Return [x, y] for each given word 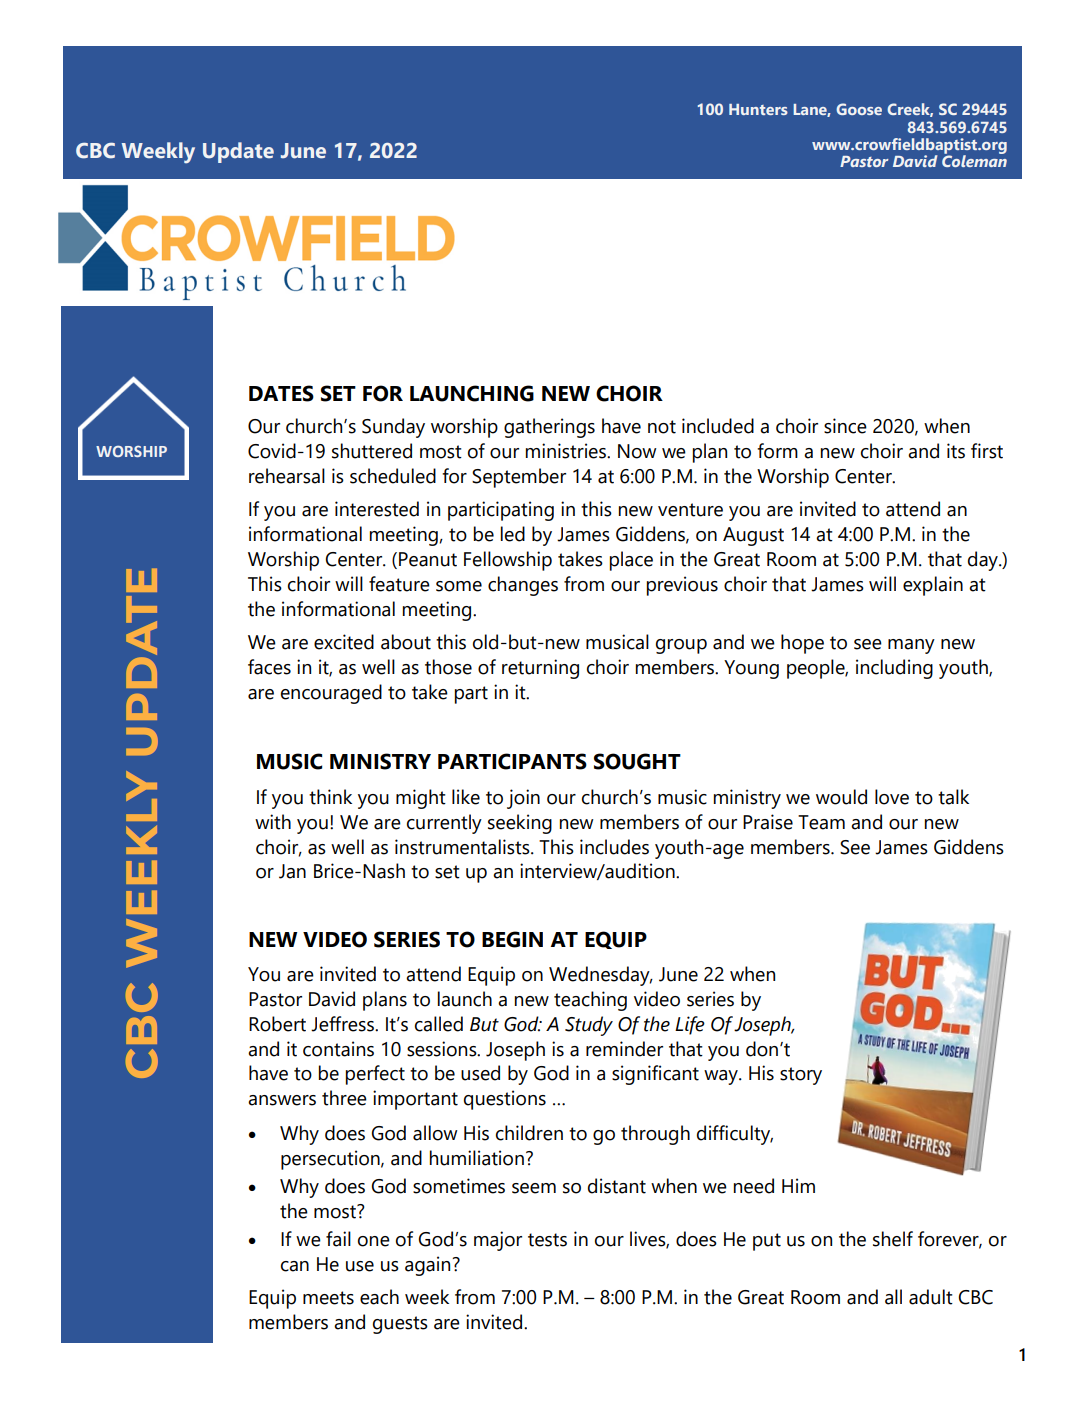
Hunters [758, 109]
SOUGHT [637, 761]
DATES [281, 393]
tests [547, 1240]
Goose [859, 109]
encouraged [331, 694]
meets [328, 1298]
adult [931, 1297]
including [894, 669]
